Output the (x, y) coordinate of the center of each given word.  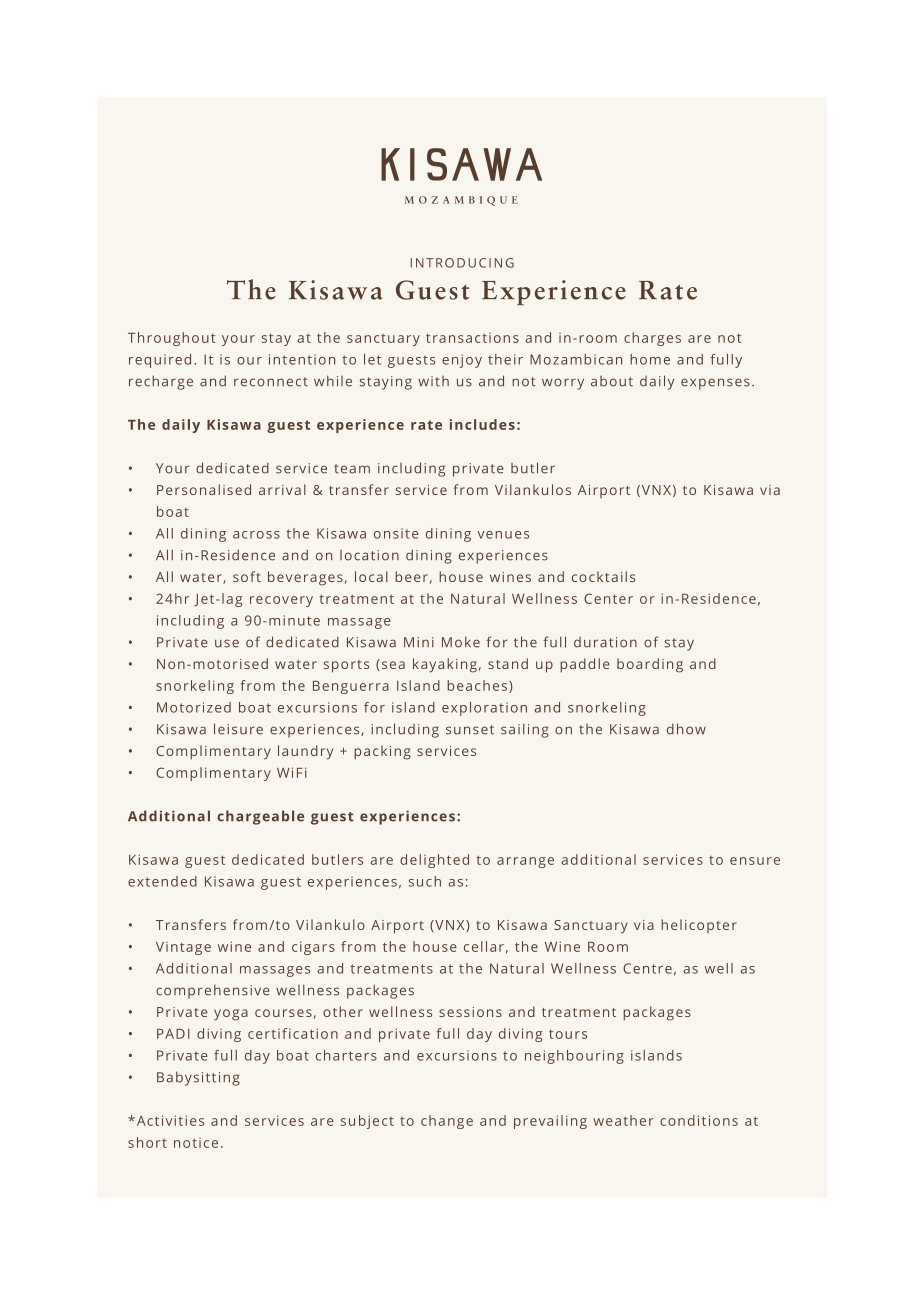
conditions (699, 1120)
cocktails (603, 576)
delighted (434, 861)
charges (652, 339)
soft (247, 576)
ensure (755, 861)
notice (196, 1143)
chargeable (260, 817)
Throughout (172, 339)
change (447, 1122)
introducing (462, 263)
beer (411, 576)
